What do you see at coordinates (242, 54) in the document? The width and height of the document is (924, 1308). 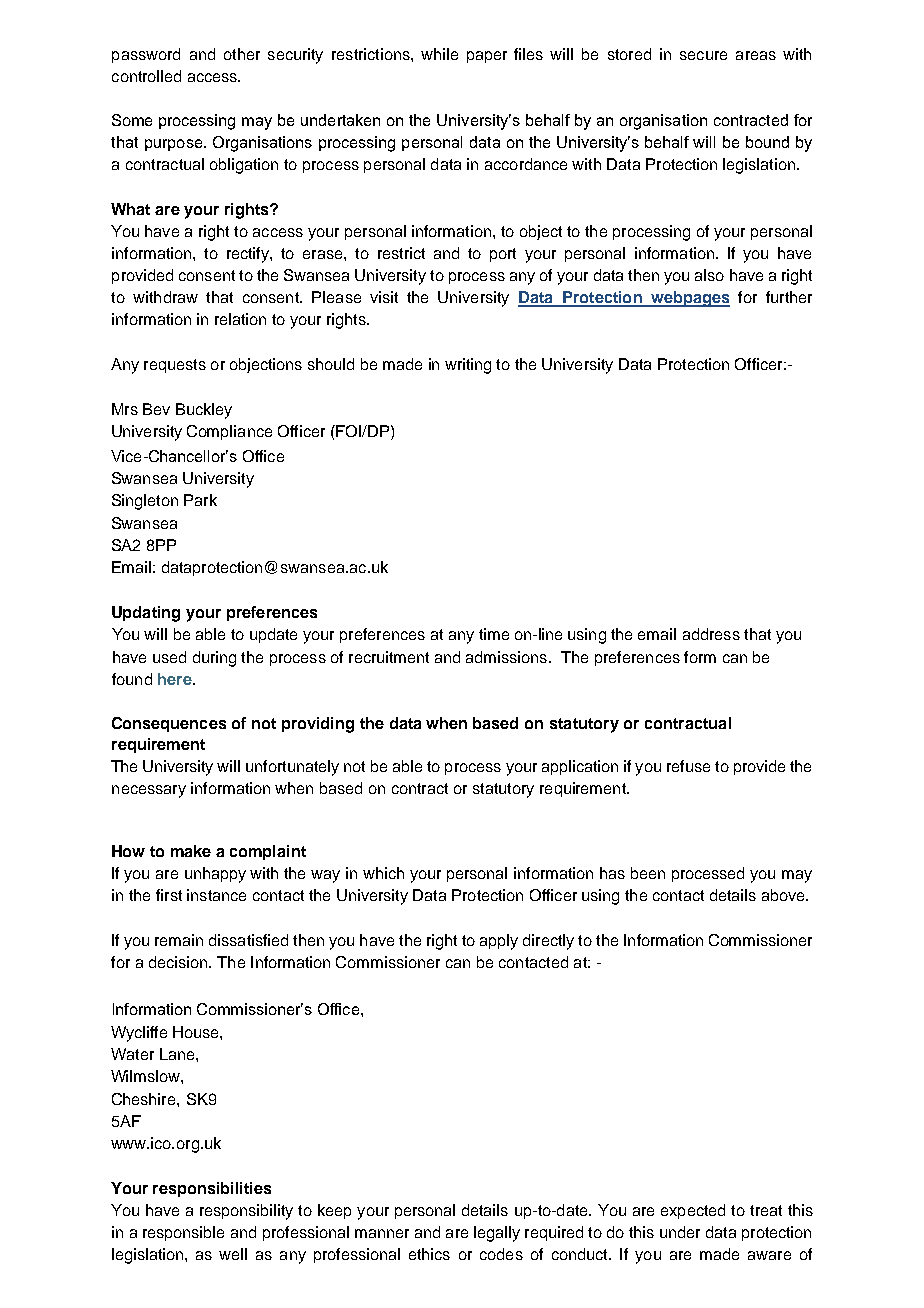 I see `other` at bounding box center [242, 54].
